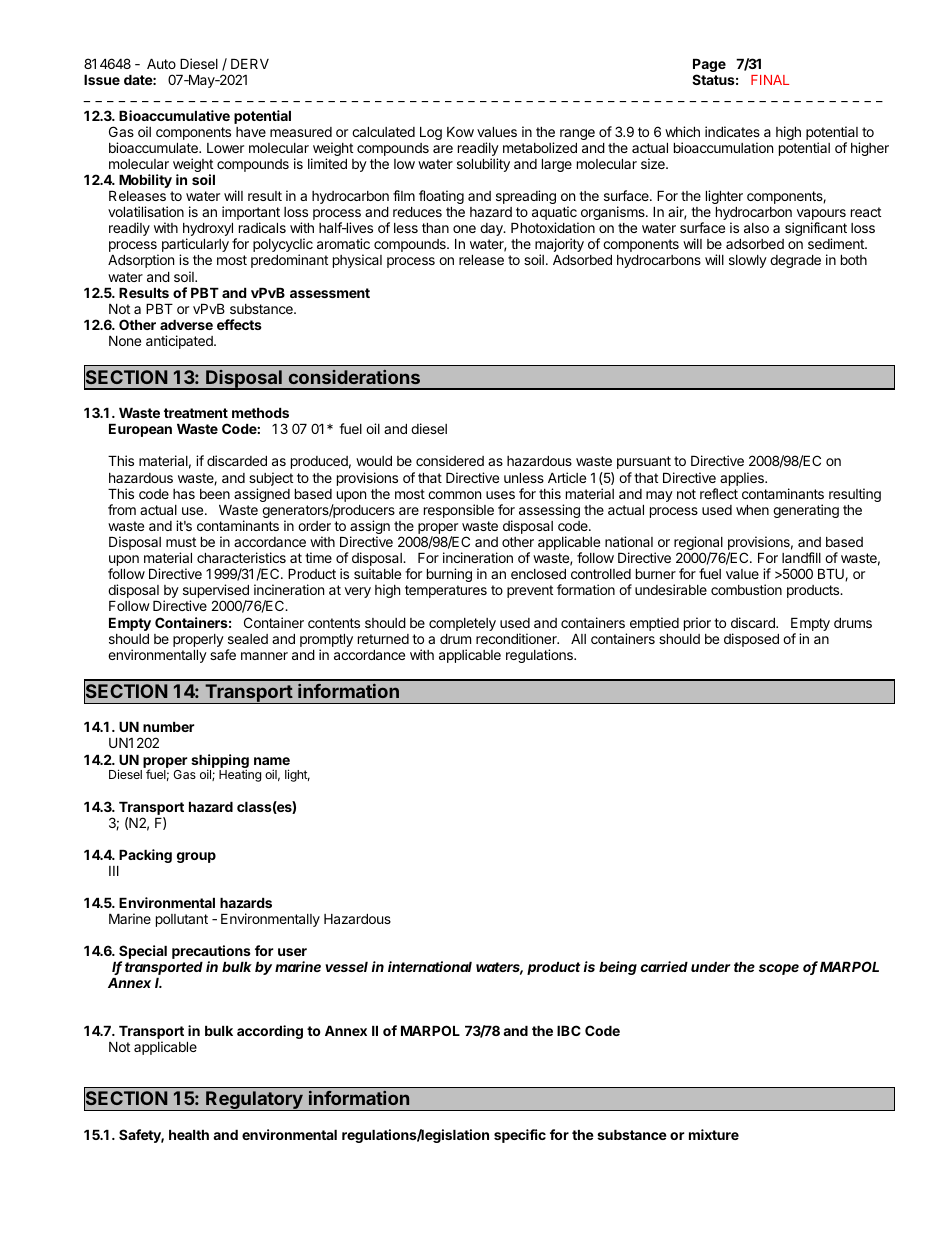 The height and width of the screenshot is (1233, 952). I want to click on health, so click(189, 1135).
